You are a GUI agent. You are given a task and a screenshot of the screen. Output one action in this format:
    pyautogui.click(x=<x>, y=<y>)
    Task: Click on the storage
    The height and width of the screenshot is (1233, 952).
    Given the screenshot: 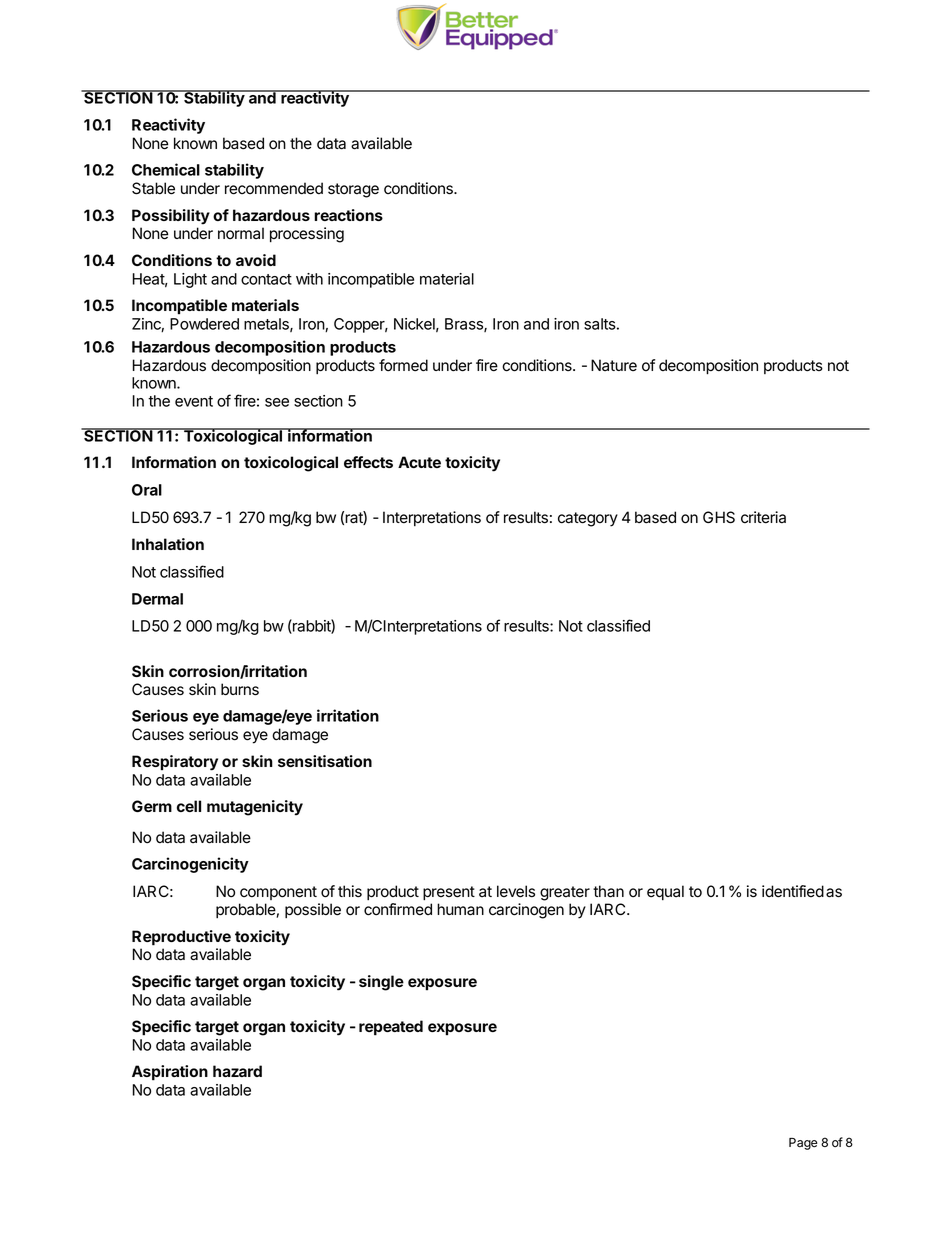 What is the action you would take?
    pyautogui.click(x=353, y=190)
